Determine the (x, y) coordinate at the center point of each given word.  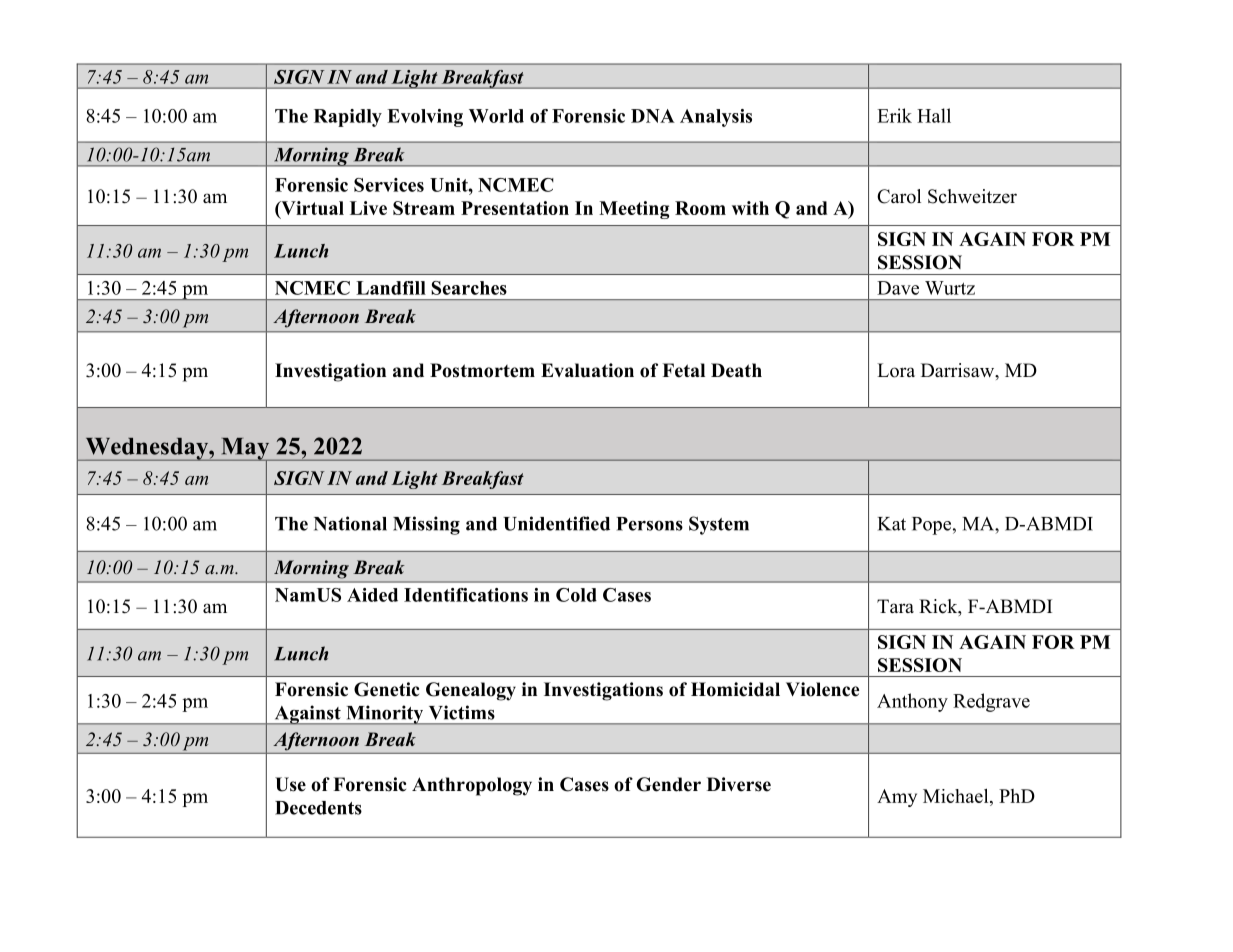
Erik (894, 115)
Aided (372, 595)
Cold (576, 595)
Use (290, 784)
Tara (895, 606)
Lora (896, 370)
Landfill (391, 288)
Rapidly (348, 118)
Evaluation (587, 370)
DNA (653, 116)
